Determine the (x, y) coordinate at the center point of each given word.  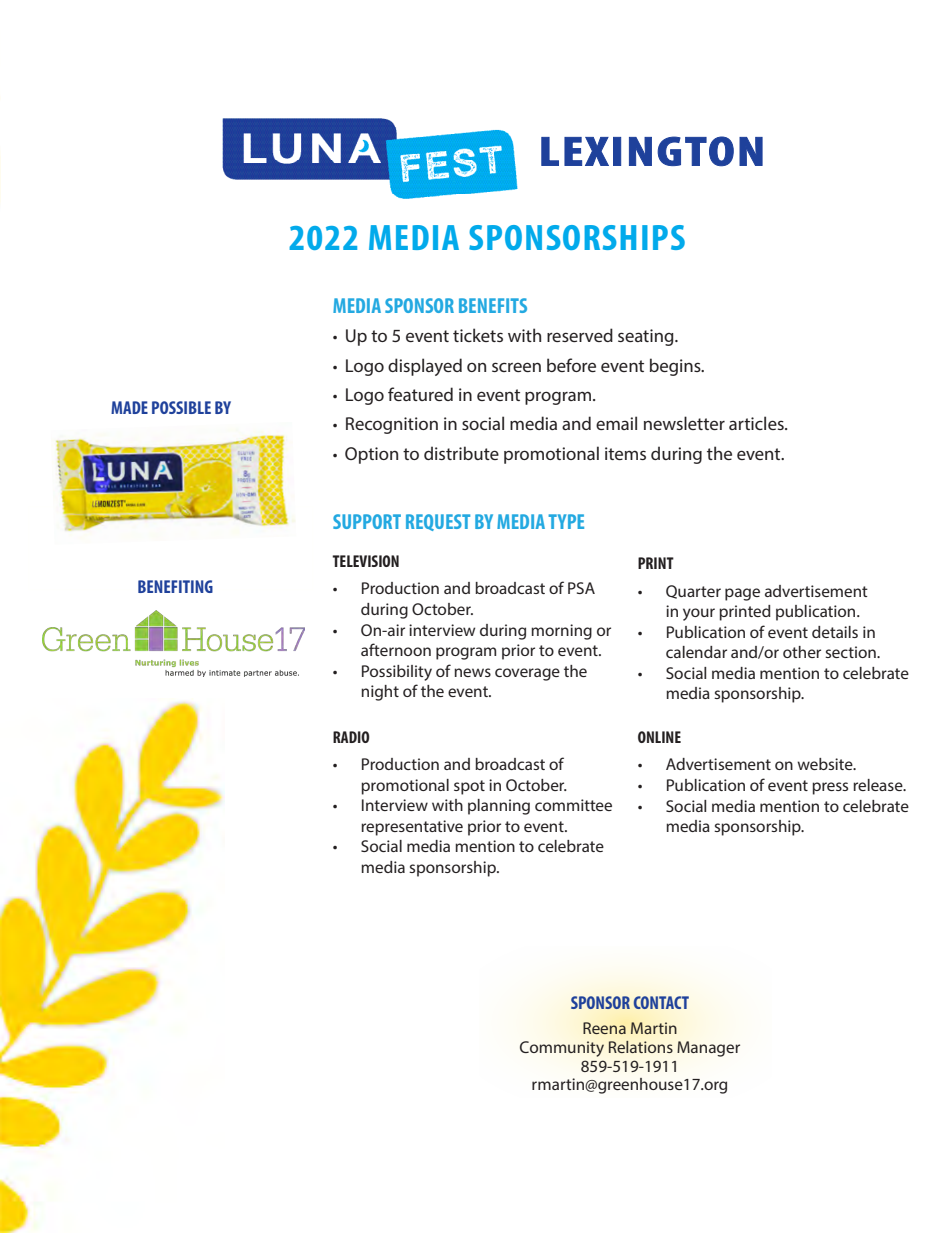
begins (676, 367)
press (830, 788)
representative (412, 828)
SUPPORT (367, 521)
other (802, 652)
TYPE (566, 521)
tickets (478, 335)
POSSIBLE (181, 407)
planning (499, 807)
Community (562, 1049)
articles (757, 423)
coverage (527, 674)
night (380, 693)
